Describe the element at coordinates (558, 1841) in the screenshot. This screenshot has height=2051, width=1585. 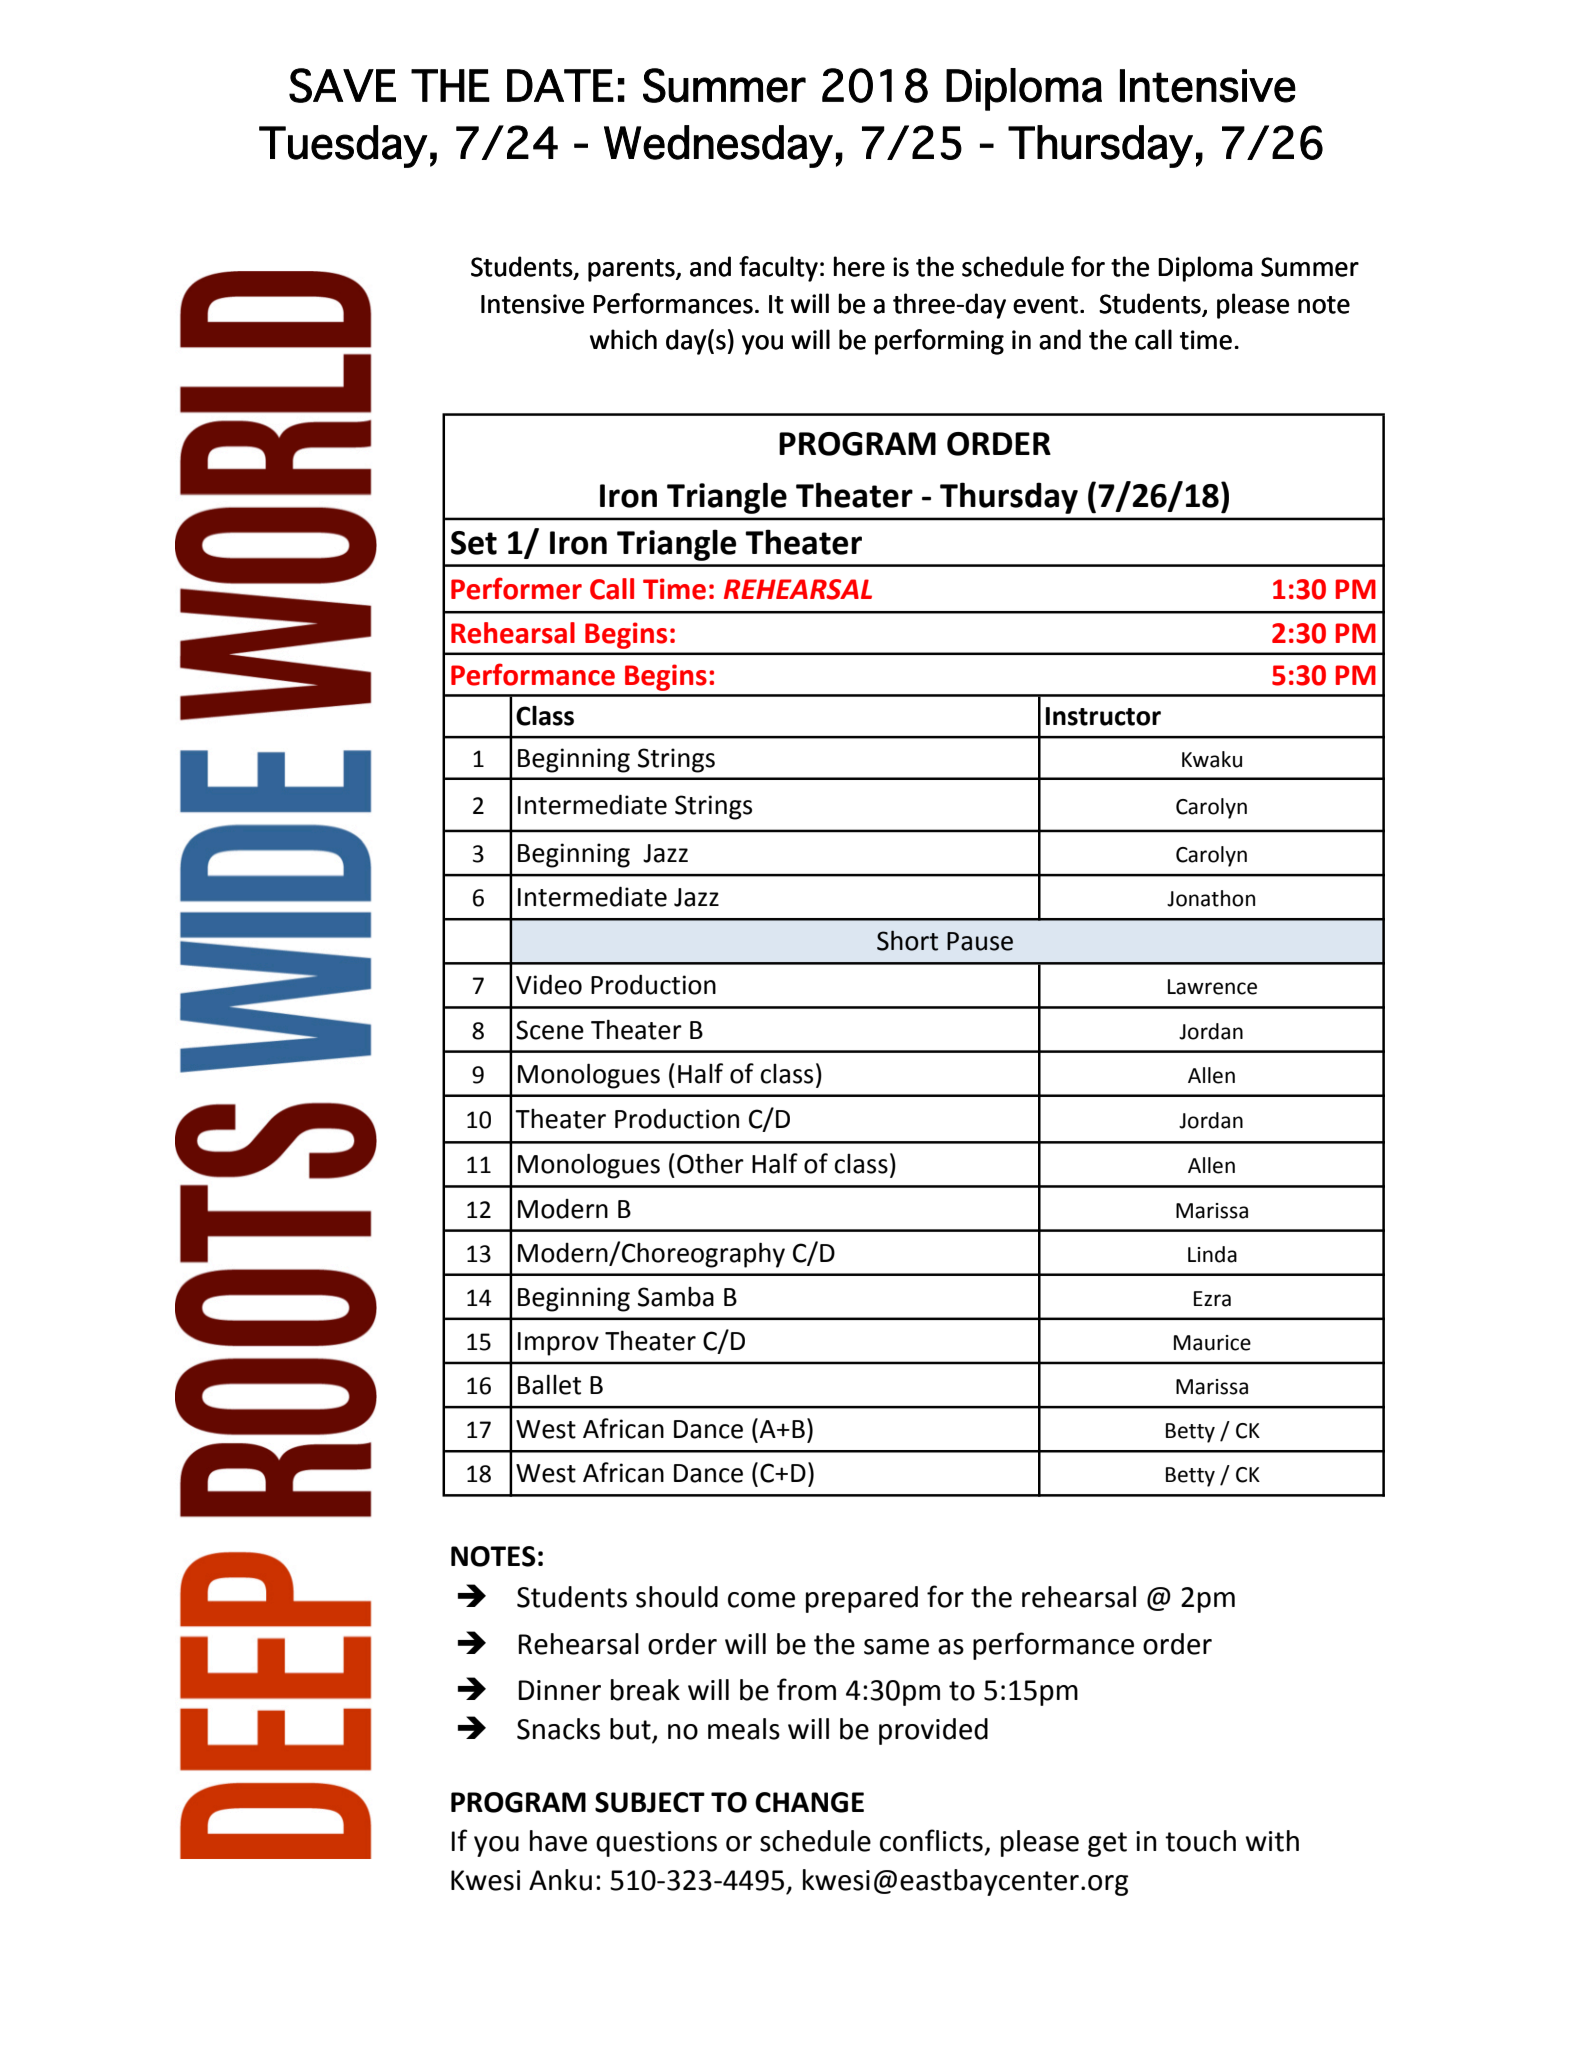
I see `have` at that location.
